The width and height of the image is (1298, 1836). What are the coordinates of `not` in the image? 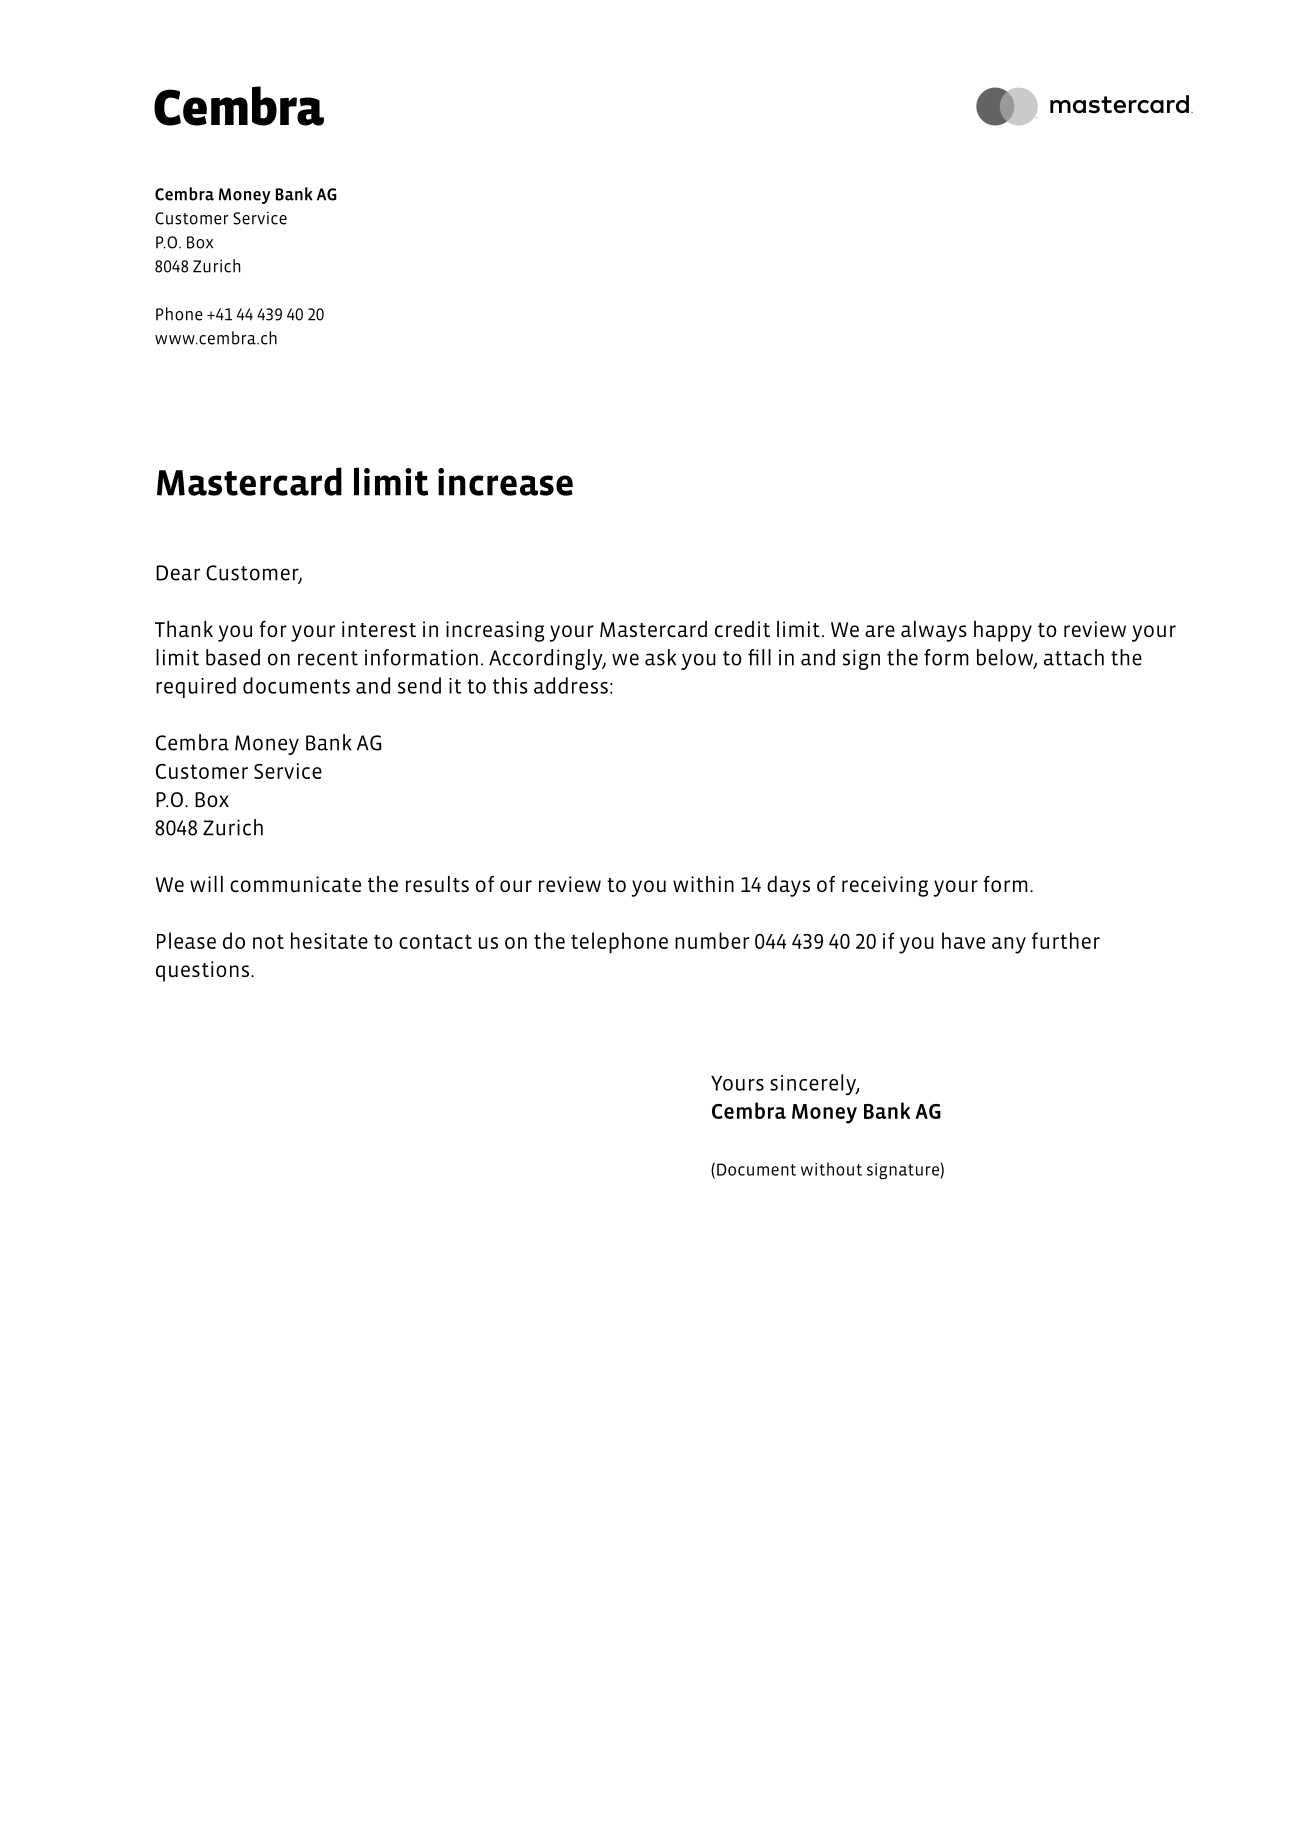 It's located at (268, 941).
